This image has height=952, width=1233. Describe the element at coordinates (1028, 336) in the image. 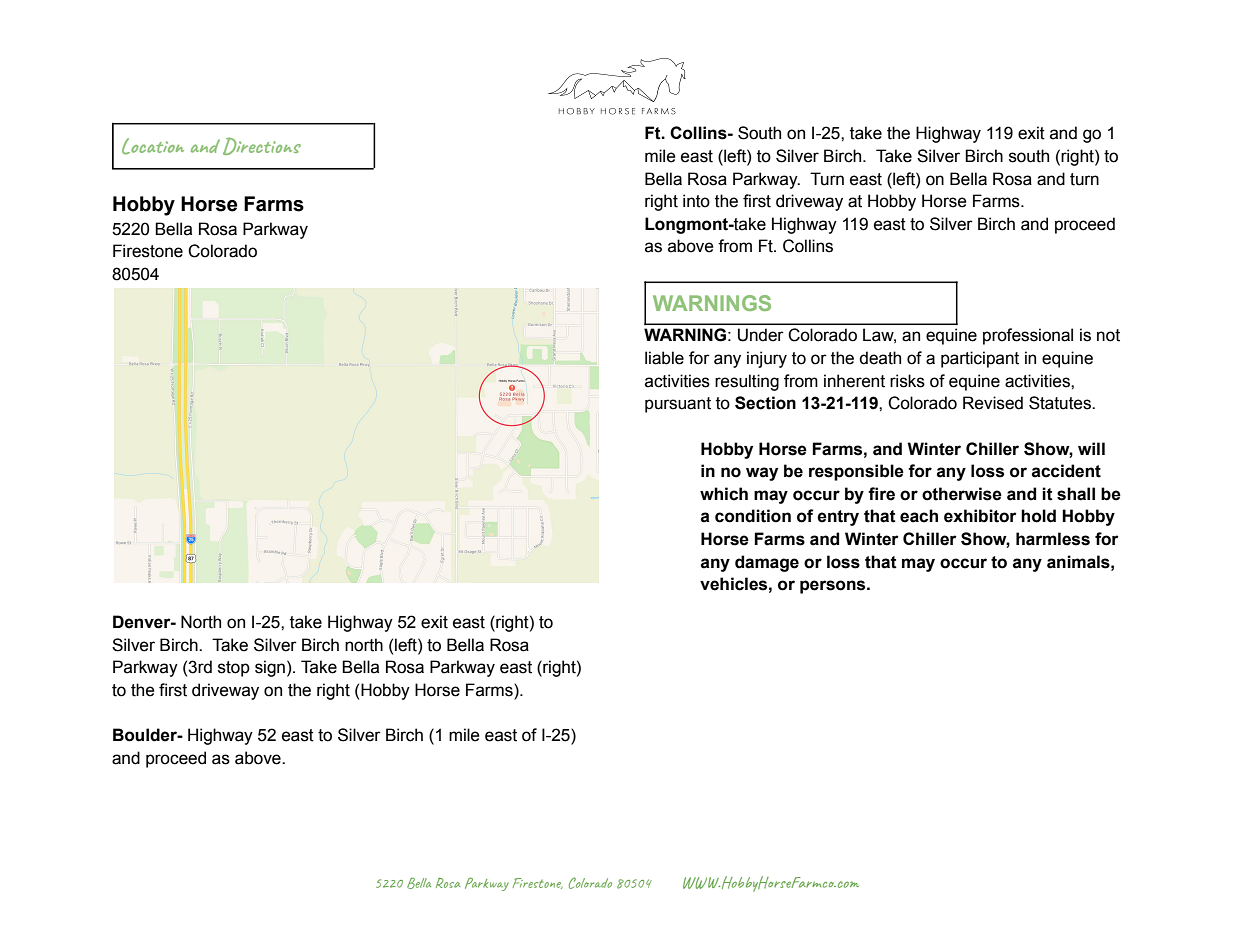

I see `professional` at that location.
